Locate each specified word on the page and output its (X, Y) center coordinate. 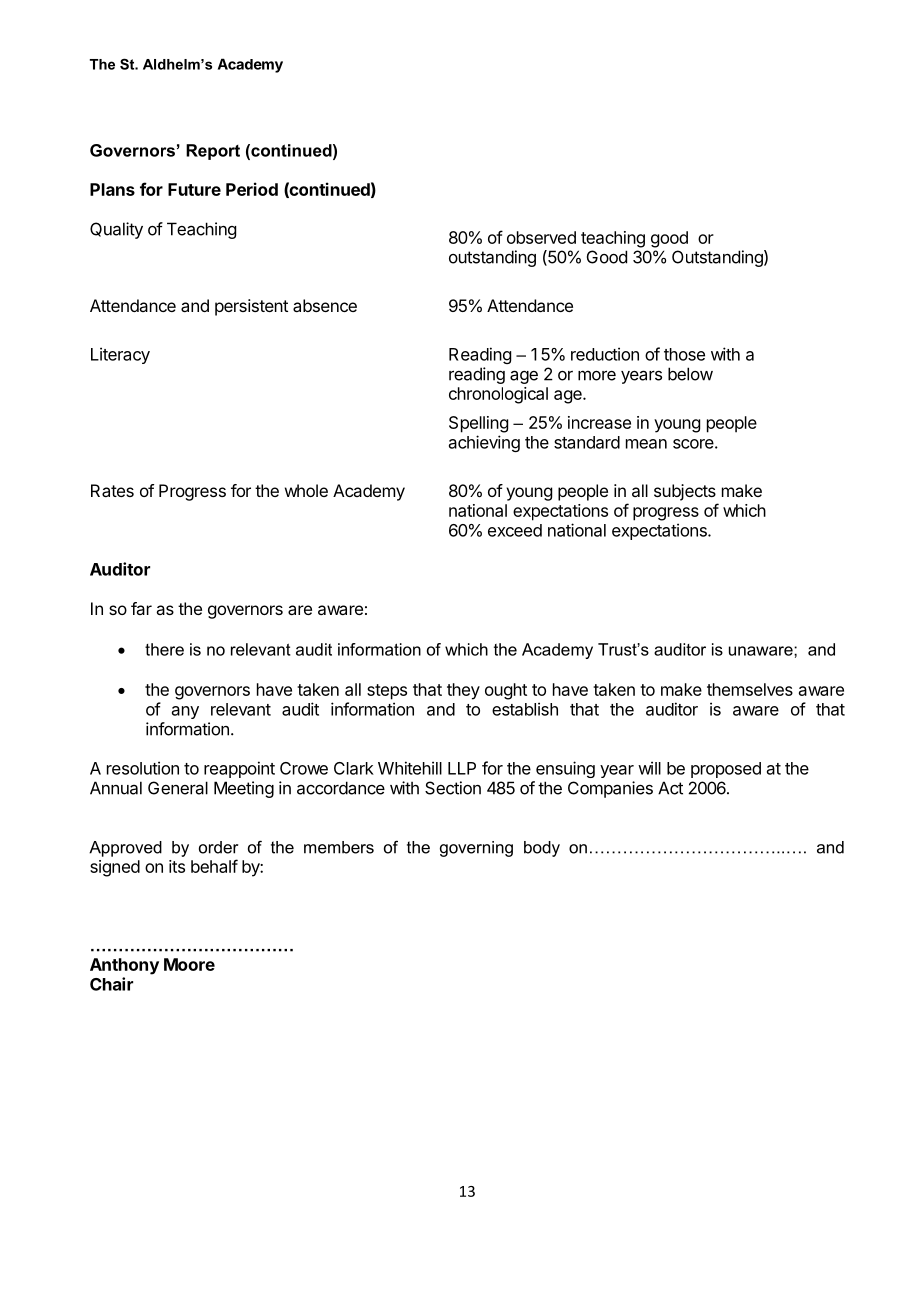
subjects (685, 492)
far (141, 608)
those (684, 354)
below (690, 374)
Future (194, 189)
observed (541, 237)
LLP (462, 768)
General (178, 788)
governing (476, 849)
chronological (498, 395)
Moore (189, 964)
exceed (515, 530)
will (649, 768)
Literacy (120, 355)
